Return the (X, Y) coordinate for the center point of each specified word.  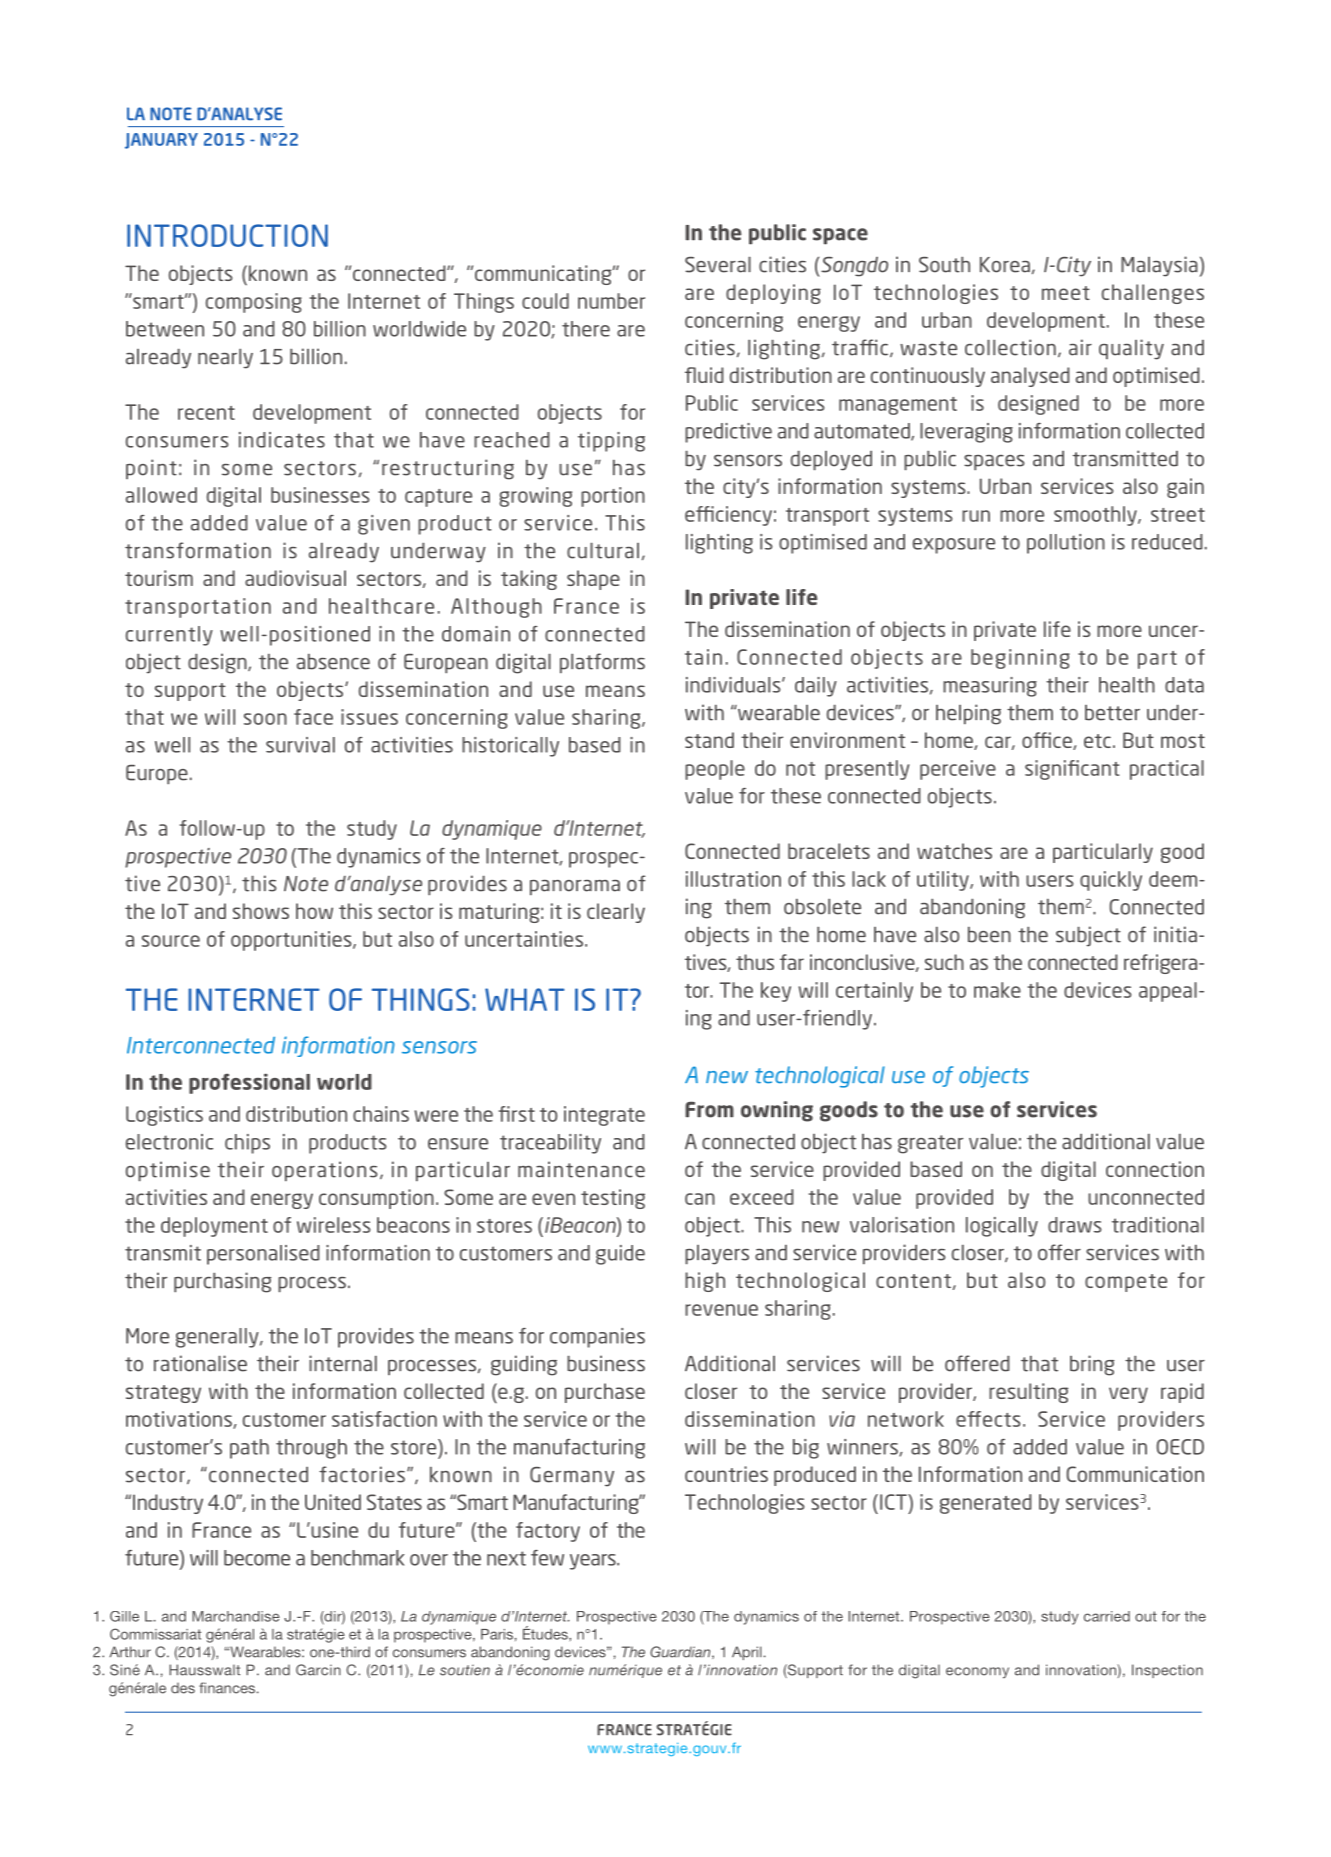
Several (718, 264)
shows (261, 911)
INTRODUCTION (227, 235)
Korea (1005, 265)
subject (1088, 936)
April (747, 1653)
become (257, 1558)
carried (1107, 1616)
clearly (616, 913)
